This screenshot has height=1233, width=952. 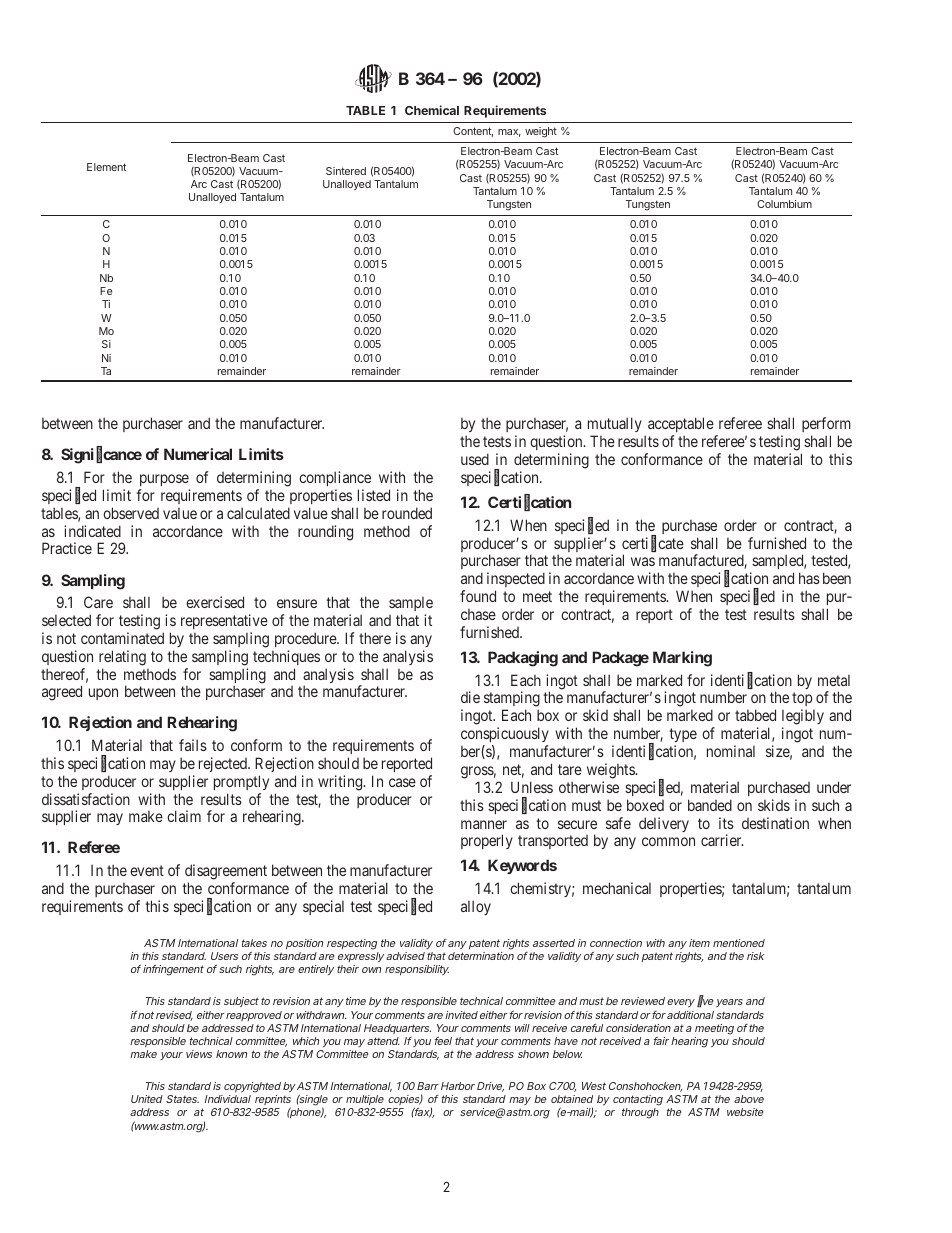 What do you see at coordinates (226, 872) in the screenshot?
I see `disagreement` at bounding box center [226, 872].
